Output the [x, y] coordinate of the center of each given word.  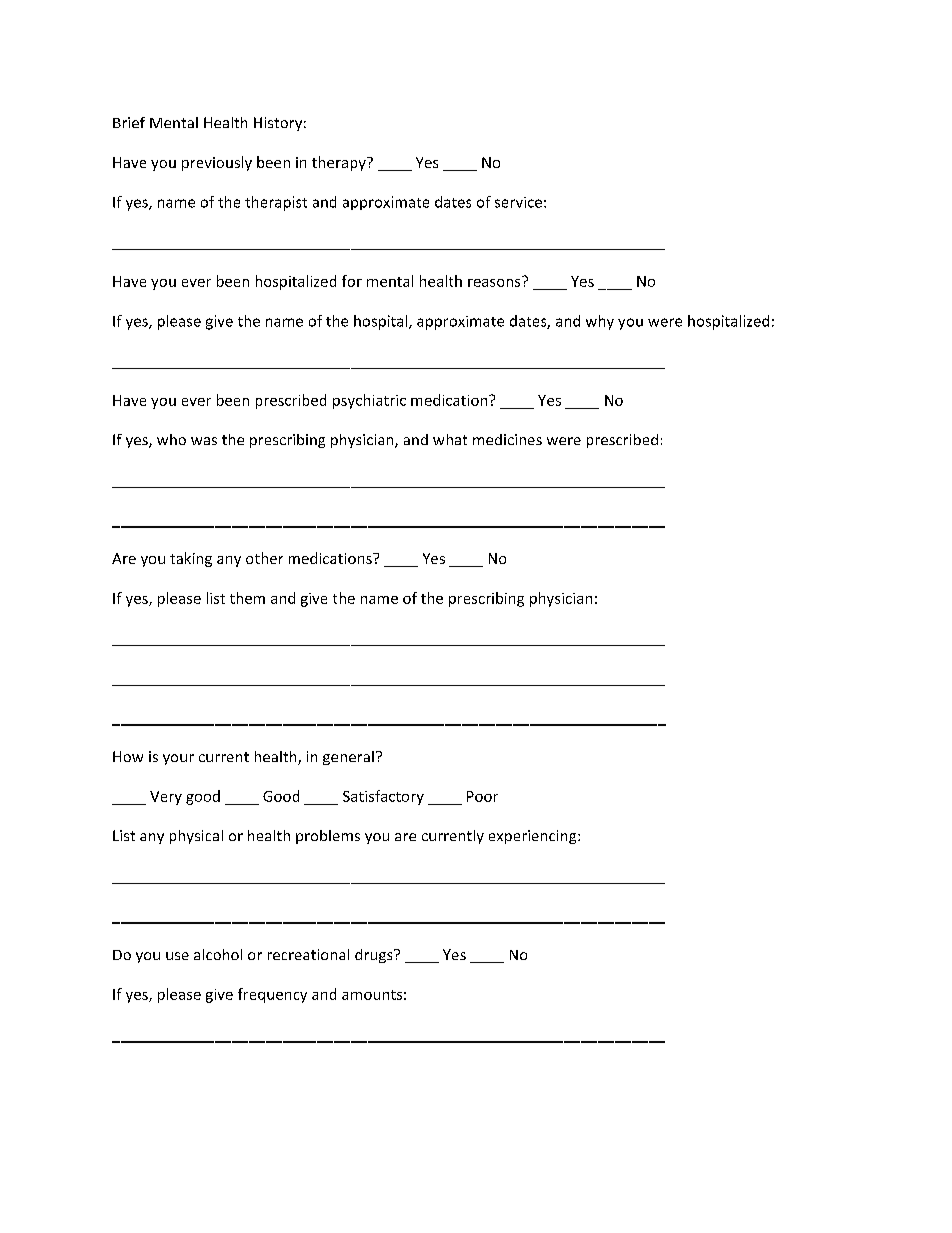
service [518, 202]
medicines [507, 439]
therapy [340, 163]
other [264, 558]
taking [191, 559]
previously [217, 163]
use [177, 956]
